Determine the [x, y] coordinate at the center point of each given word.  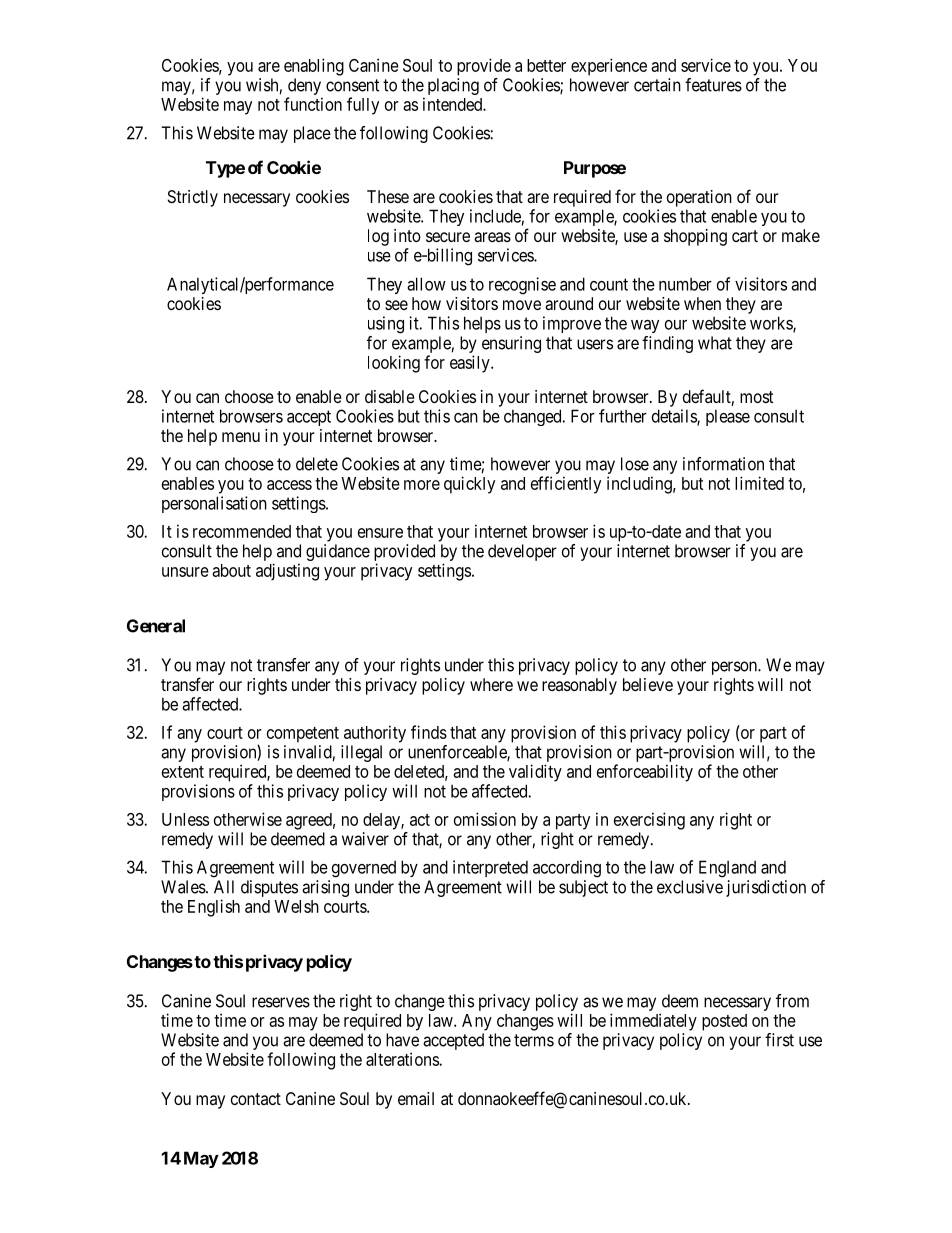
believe [648, 684]
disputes [269, 888]
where [491, 684]
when [702, 303]
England [727, 869]
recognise [522, 286]
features [713, 85]
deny [304, 88]
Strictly [193, 198]
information [723, 464]
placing [453, 86]
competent [303, 735]
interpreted [490, 868]
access [289, 485]
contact [256, 1099]
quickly [469, 485]
